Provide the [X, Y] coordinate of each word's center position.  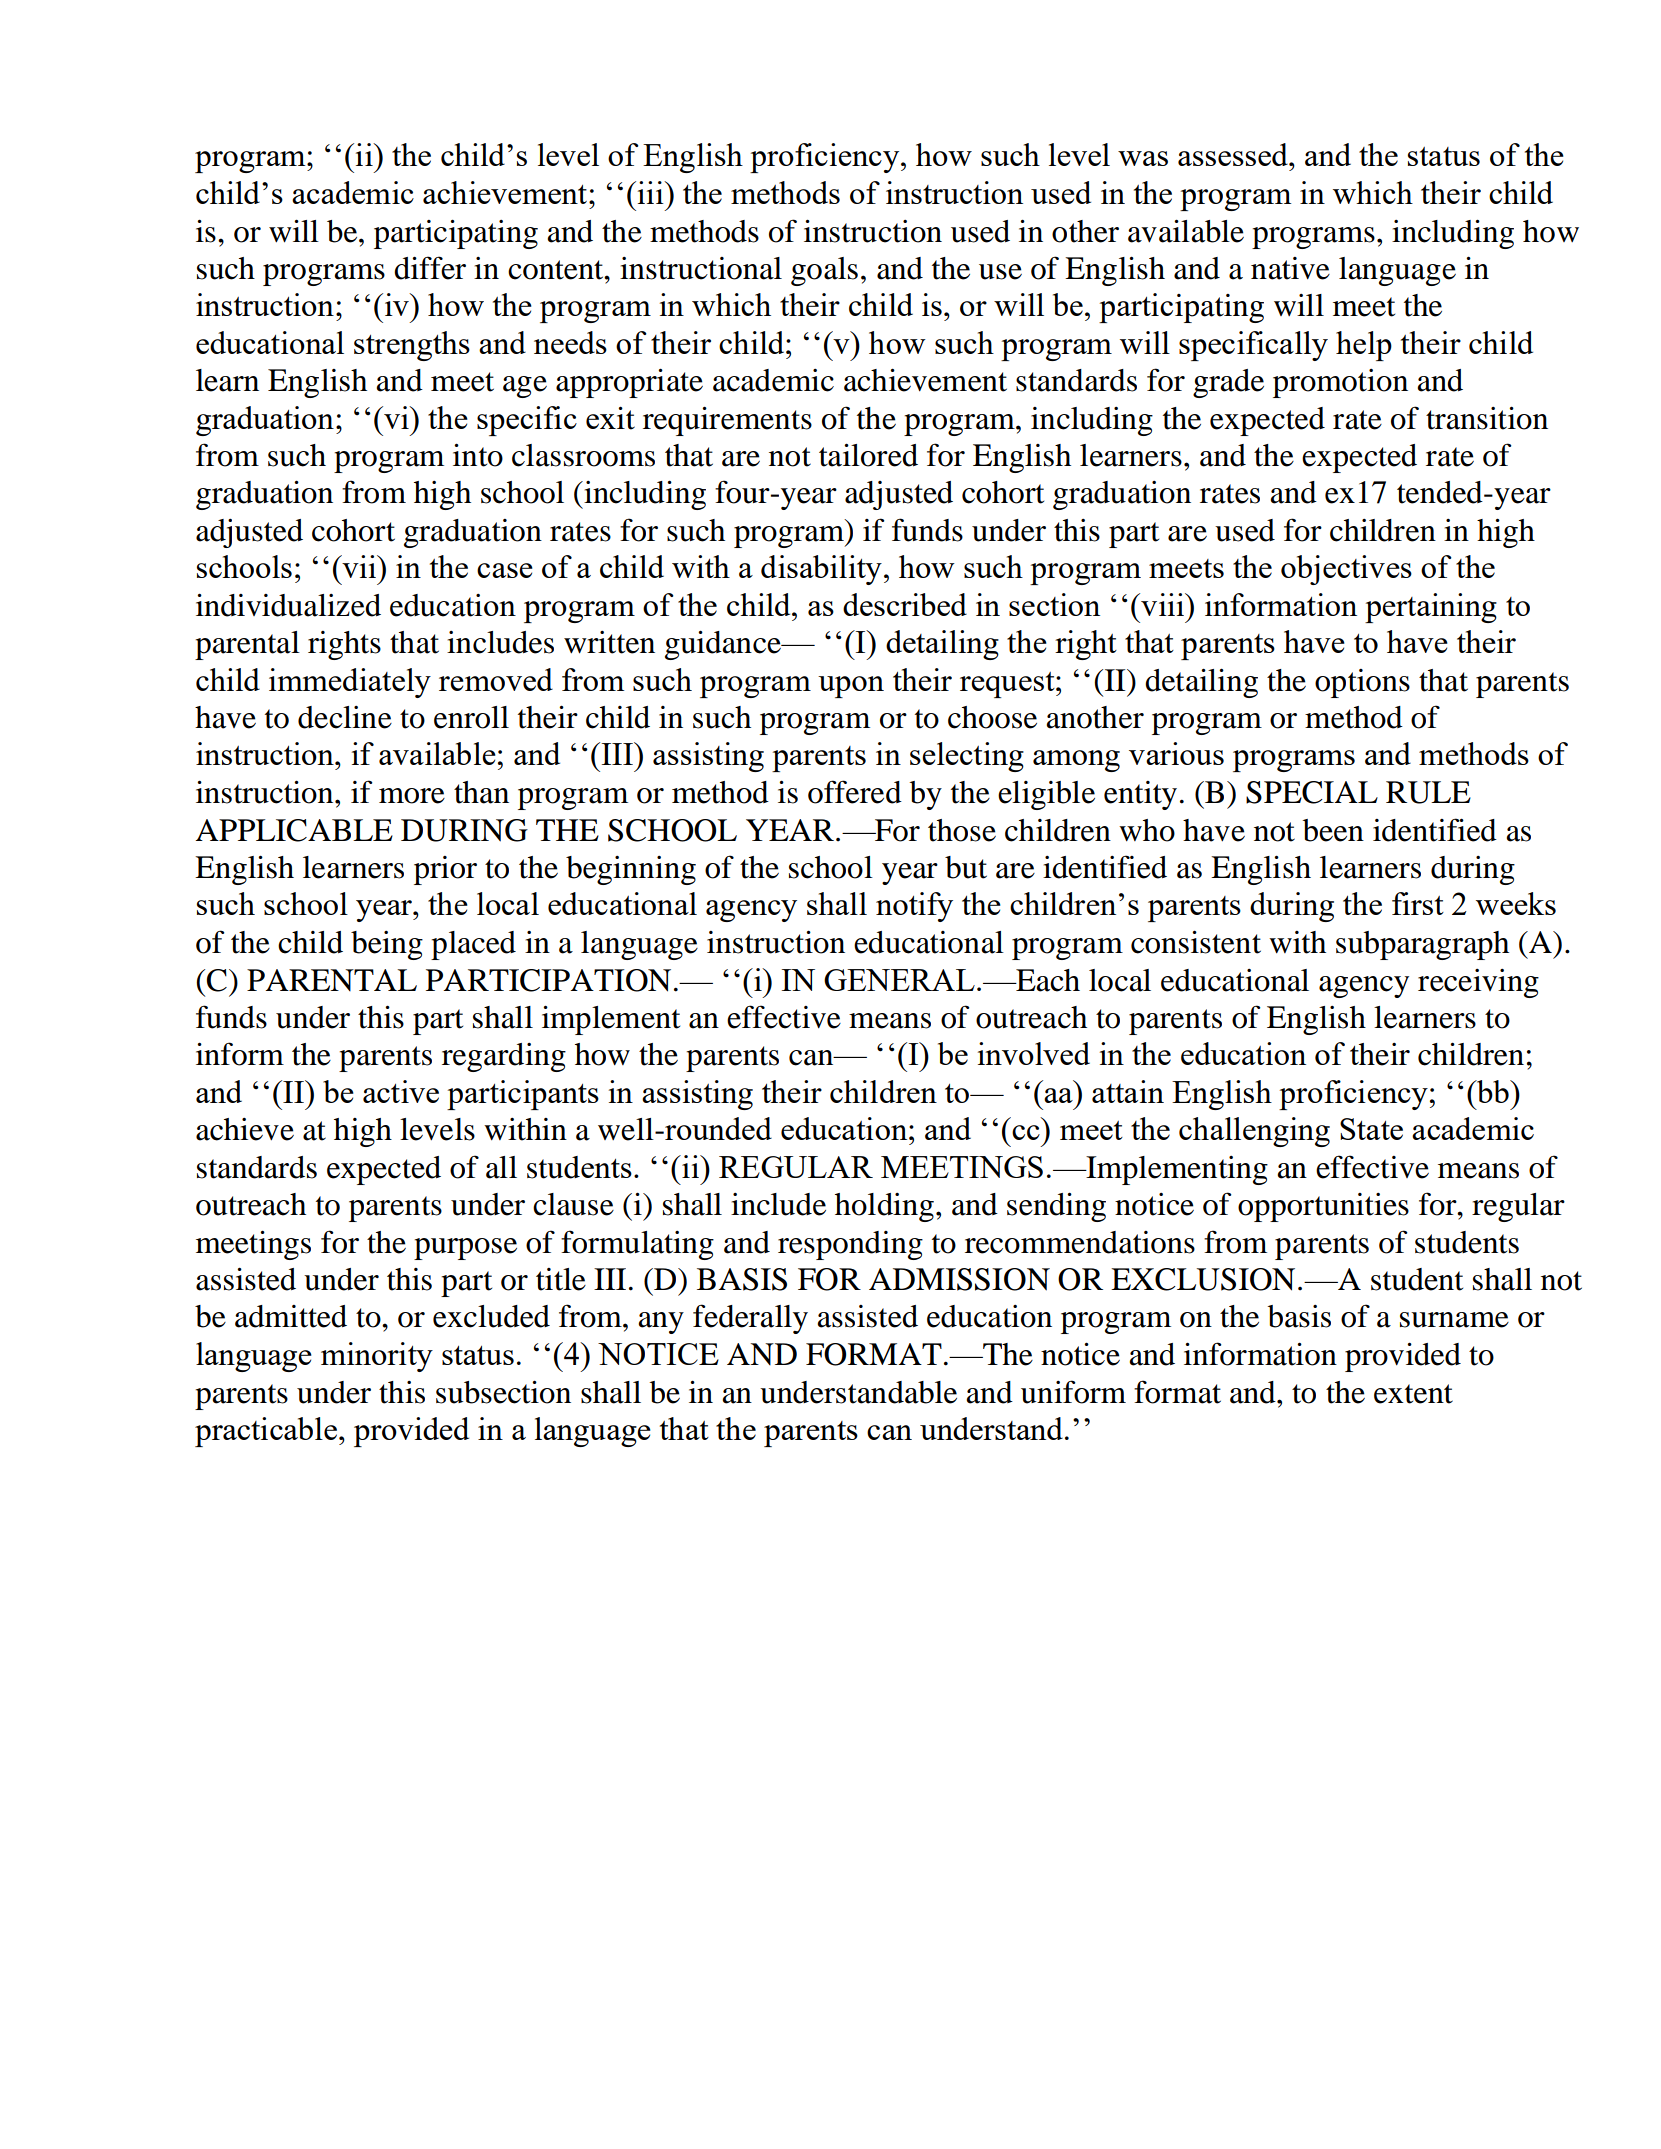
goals [824, 271]
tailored [868, 455]
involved [1034, 1053]
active [401, 1091]
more [412, 796]
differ [430, 268]
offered [855, 792]
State [1371, 1129]
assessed [1234, 154]
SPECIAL [1312, 792]
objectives [1346, 570]
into [478, 455]
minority [377, 1357]
